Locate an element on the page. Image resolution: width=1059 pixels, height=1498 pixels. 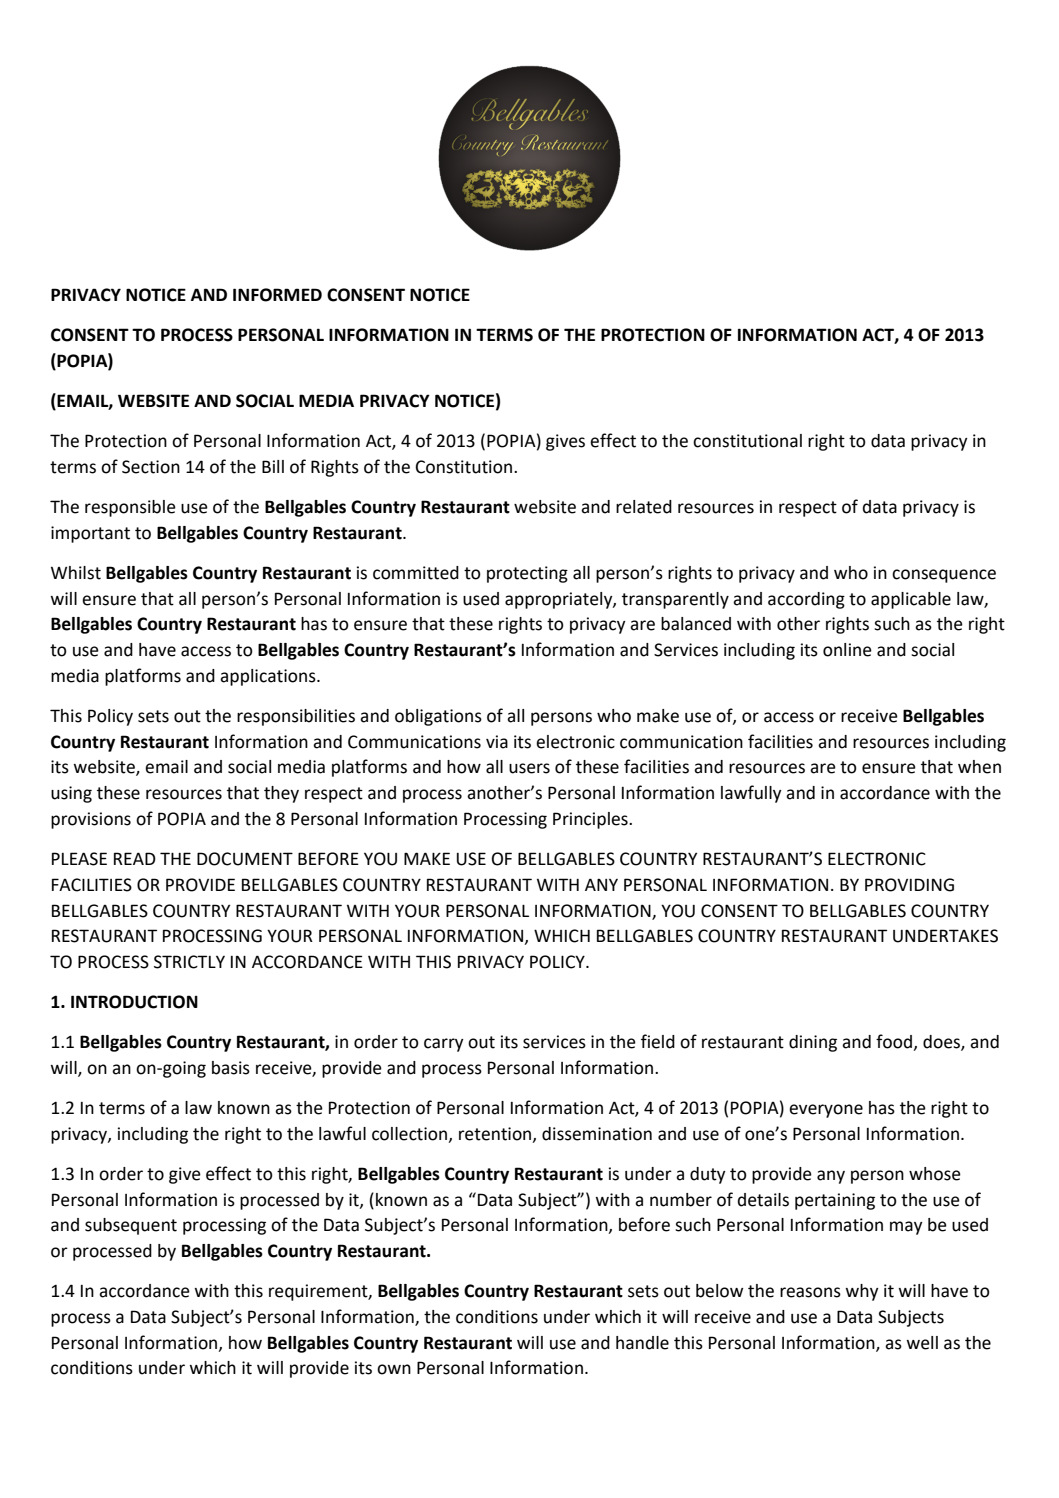
basis is located at coordinates (231, 1068).
